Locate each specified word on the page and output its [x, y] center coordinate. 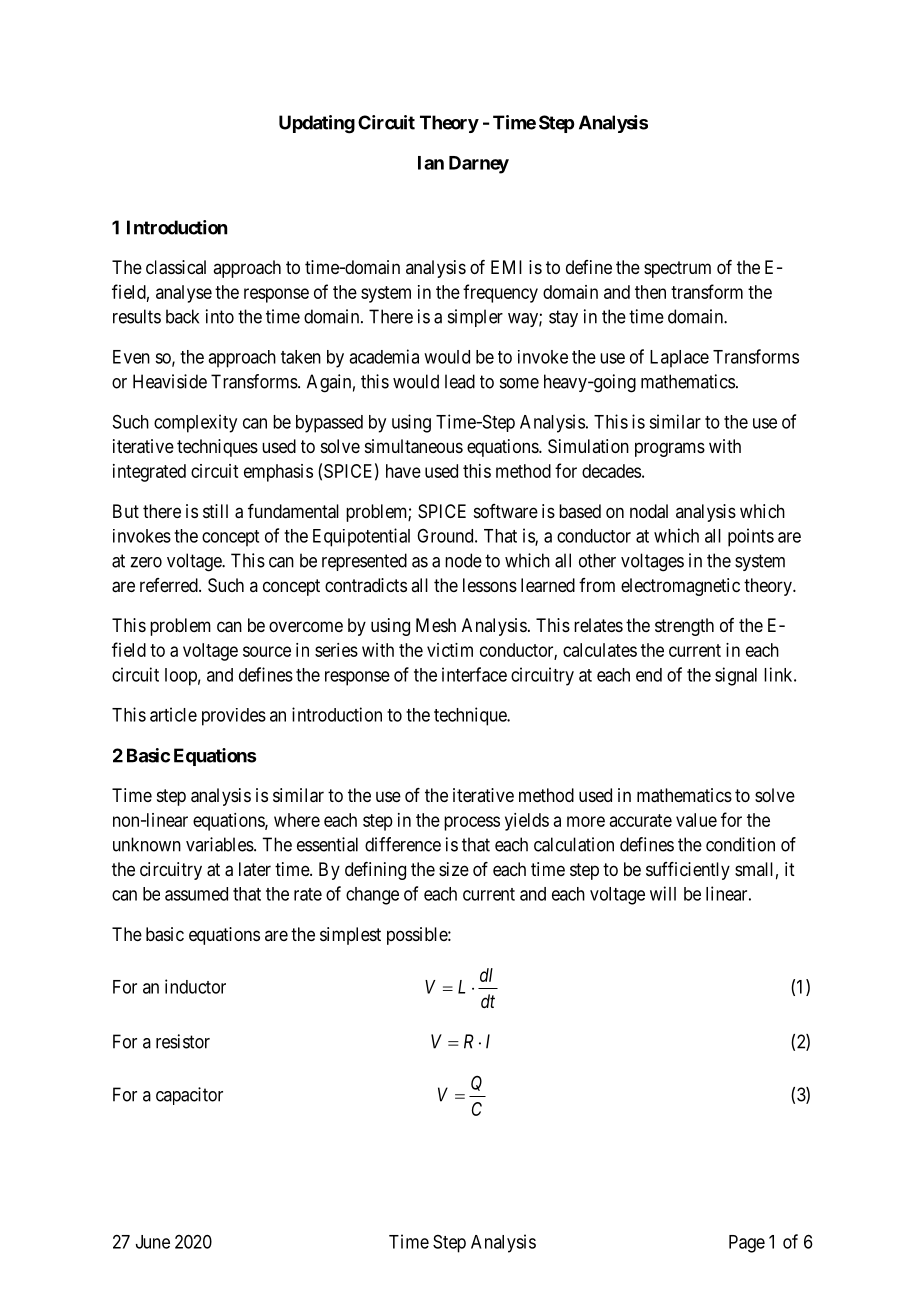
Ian [431, 163]
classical [176, 267]
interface [474, 674]
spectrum [677, 269]
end [649, 675]
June [153, 1242]
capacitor [189, 1096]
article [173, 714]
